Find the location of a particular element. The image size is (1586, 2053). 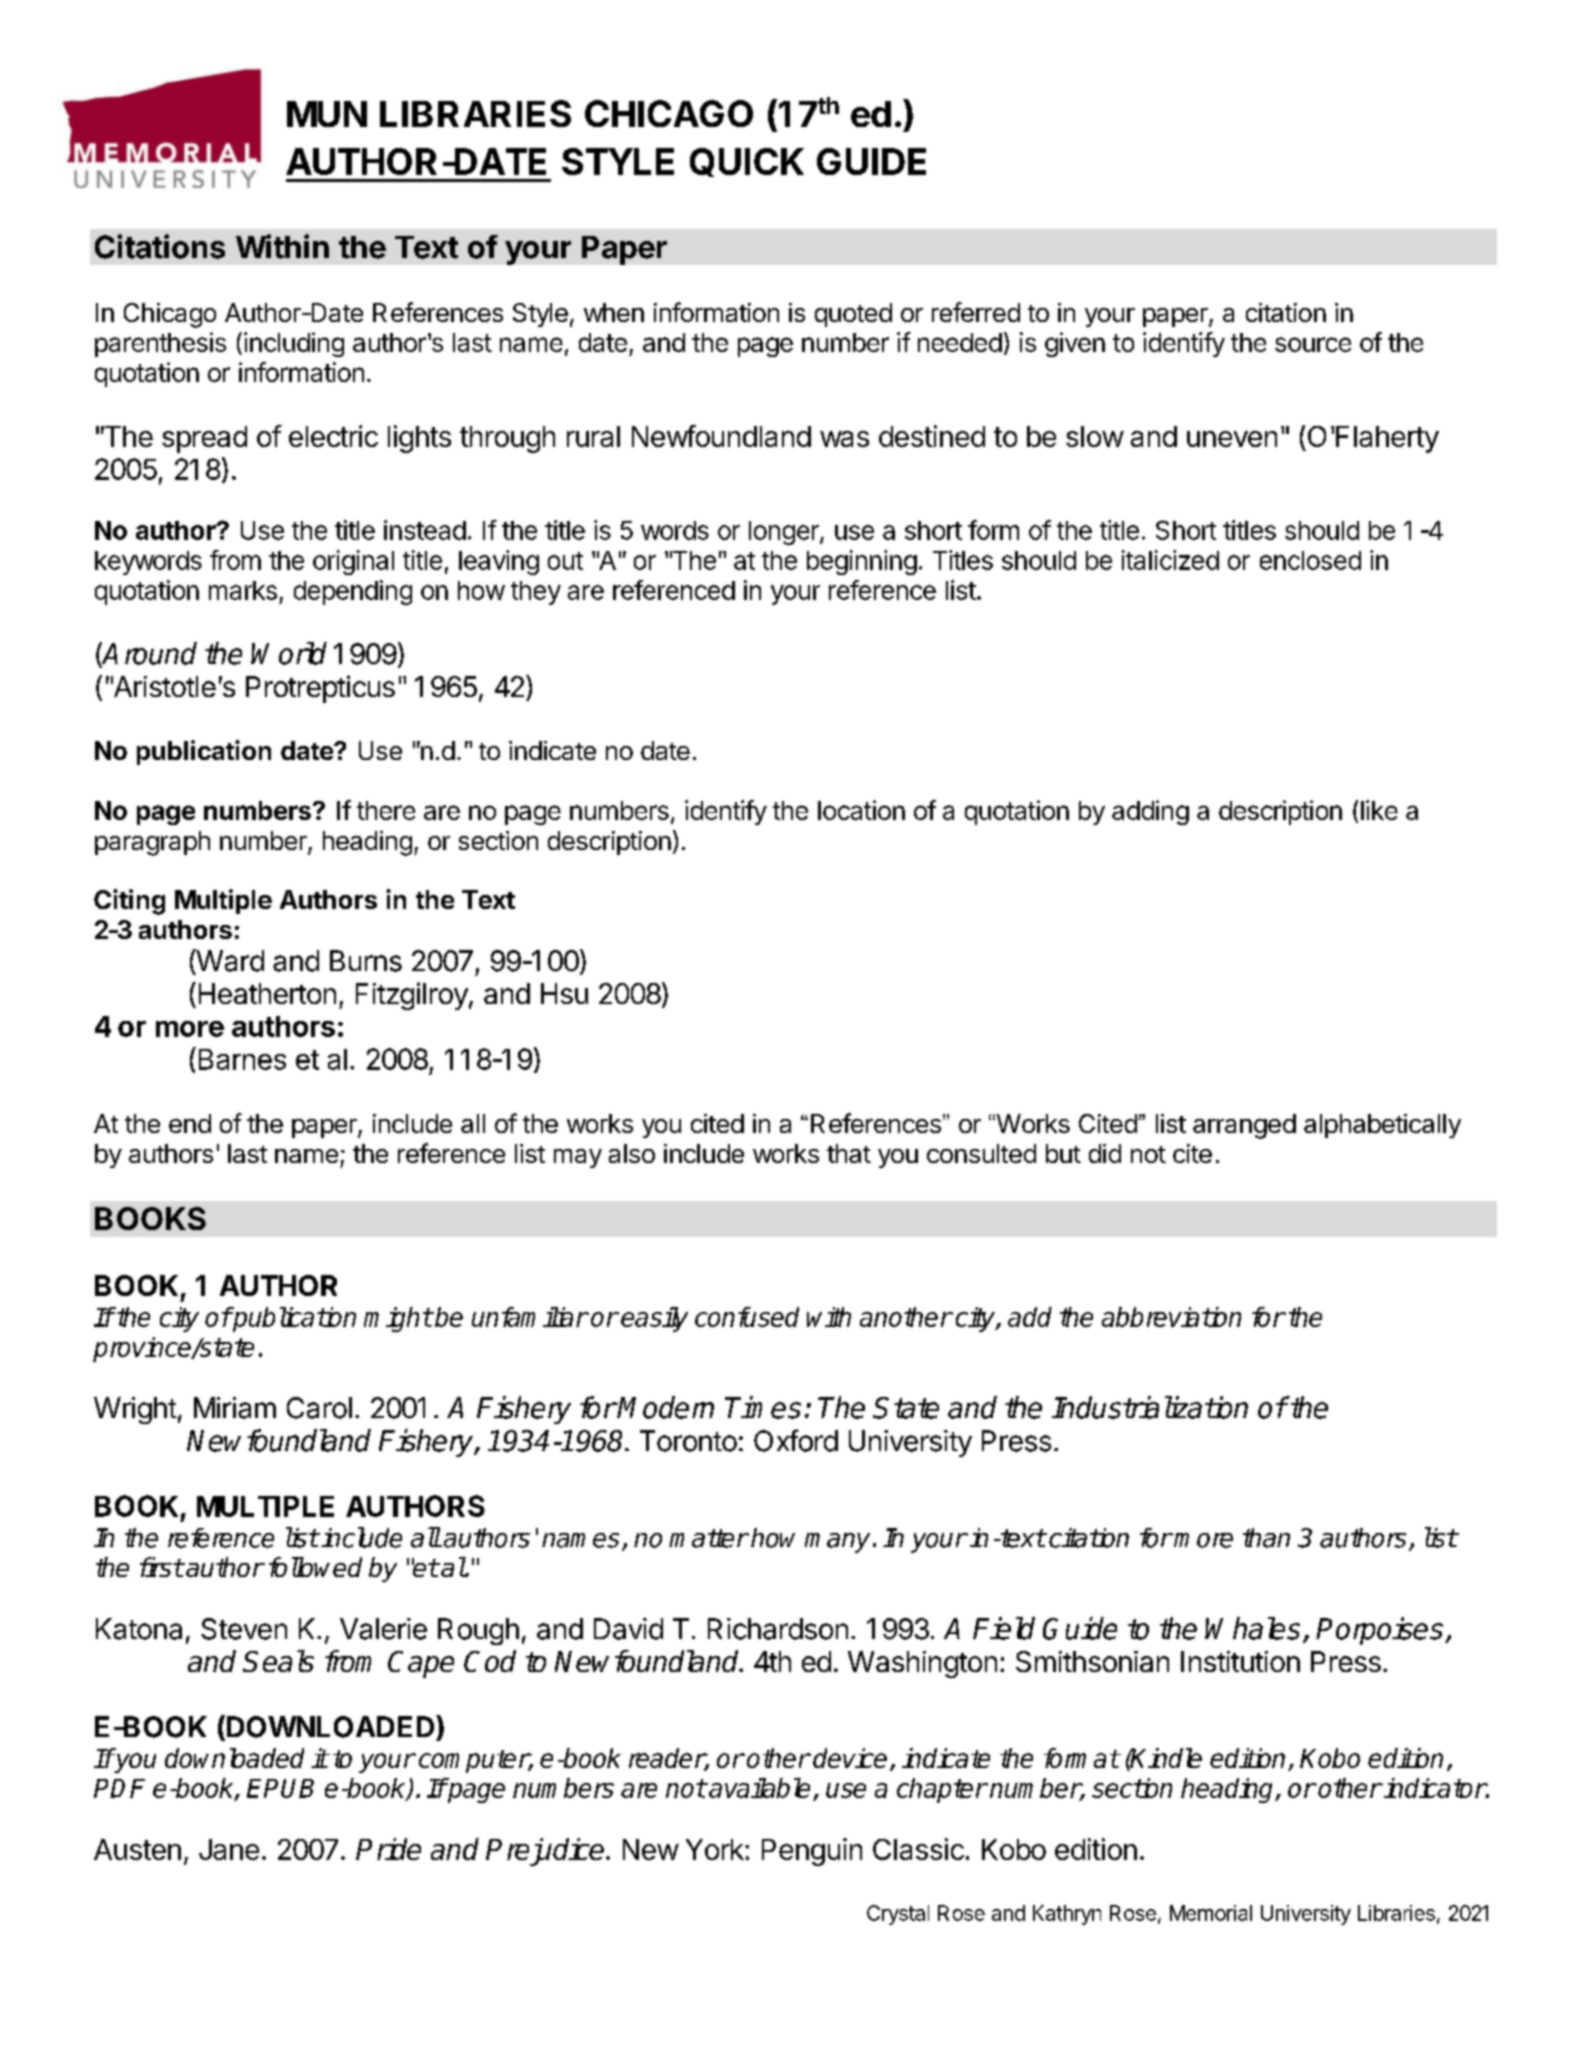

Jane is located at coordinates (229, 1849).
